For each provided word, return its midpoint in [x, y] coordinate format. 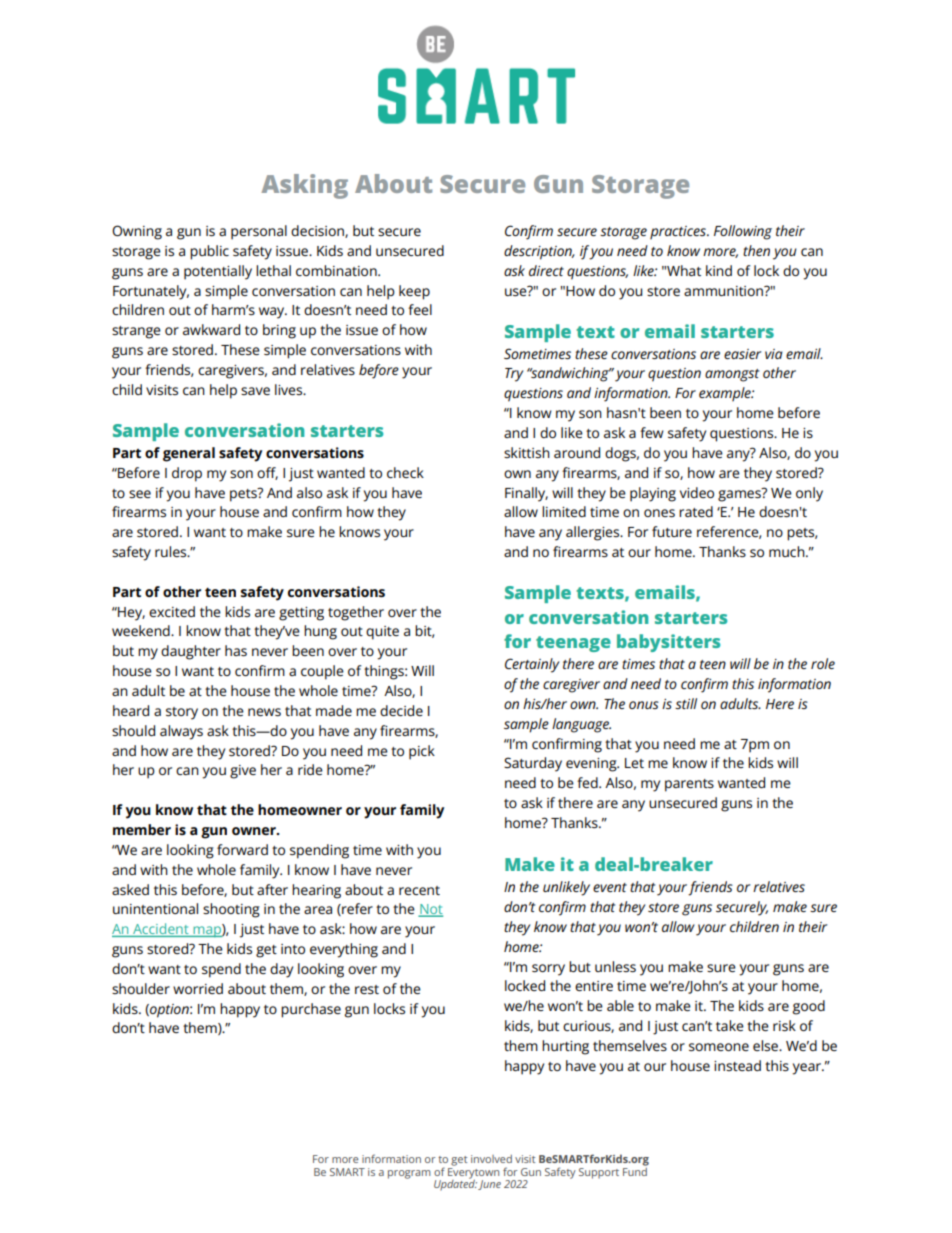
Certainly [532, 665]
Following [743, 232]
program [409, 1174]
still [686, 703]
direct [546, 270]
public [209, 252]
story [182, 713]
